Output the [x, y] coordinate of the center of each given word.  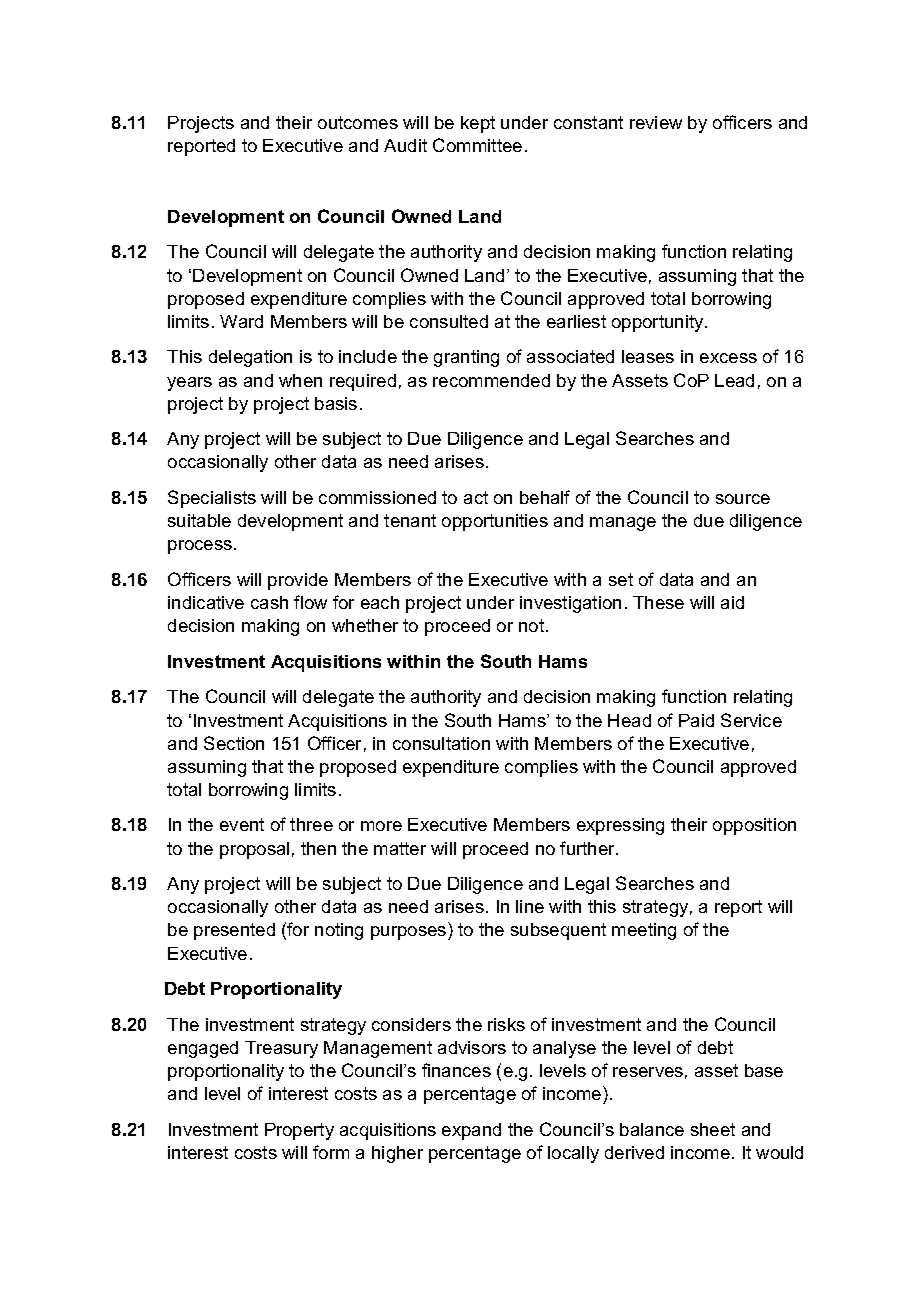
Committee [477, 145]
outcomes [358, 122]
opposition [754, 826]
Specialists [212, 499]
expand [471, 1131]
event [242, 824]
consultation [441, 743]
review [656, 122]
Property [299, 1131]
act [476, 497]
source [743, 499]
